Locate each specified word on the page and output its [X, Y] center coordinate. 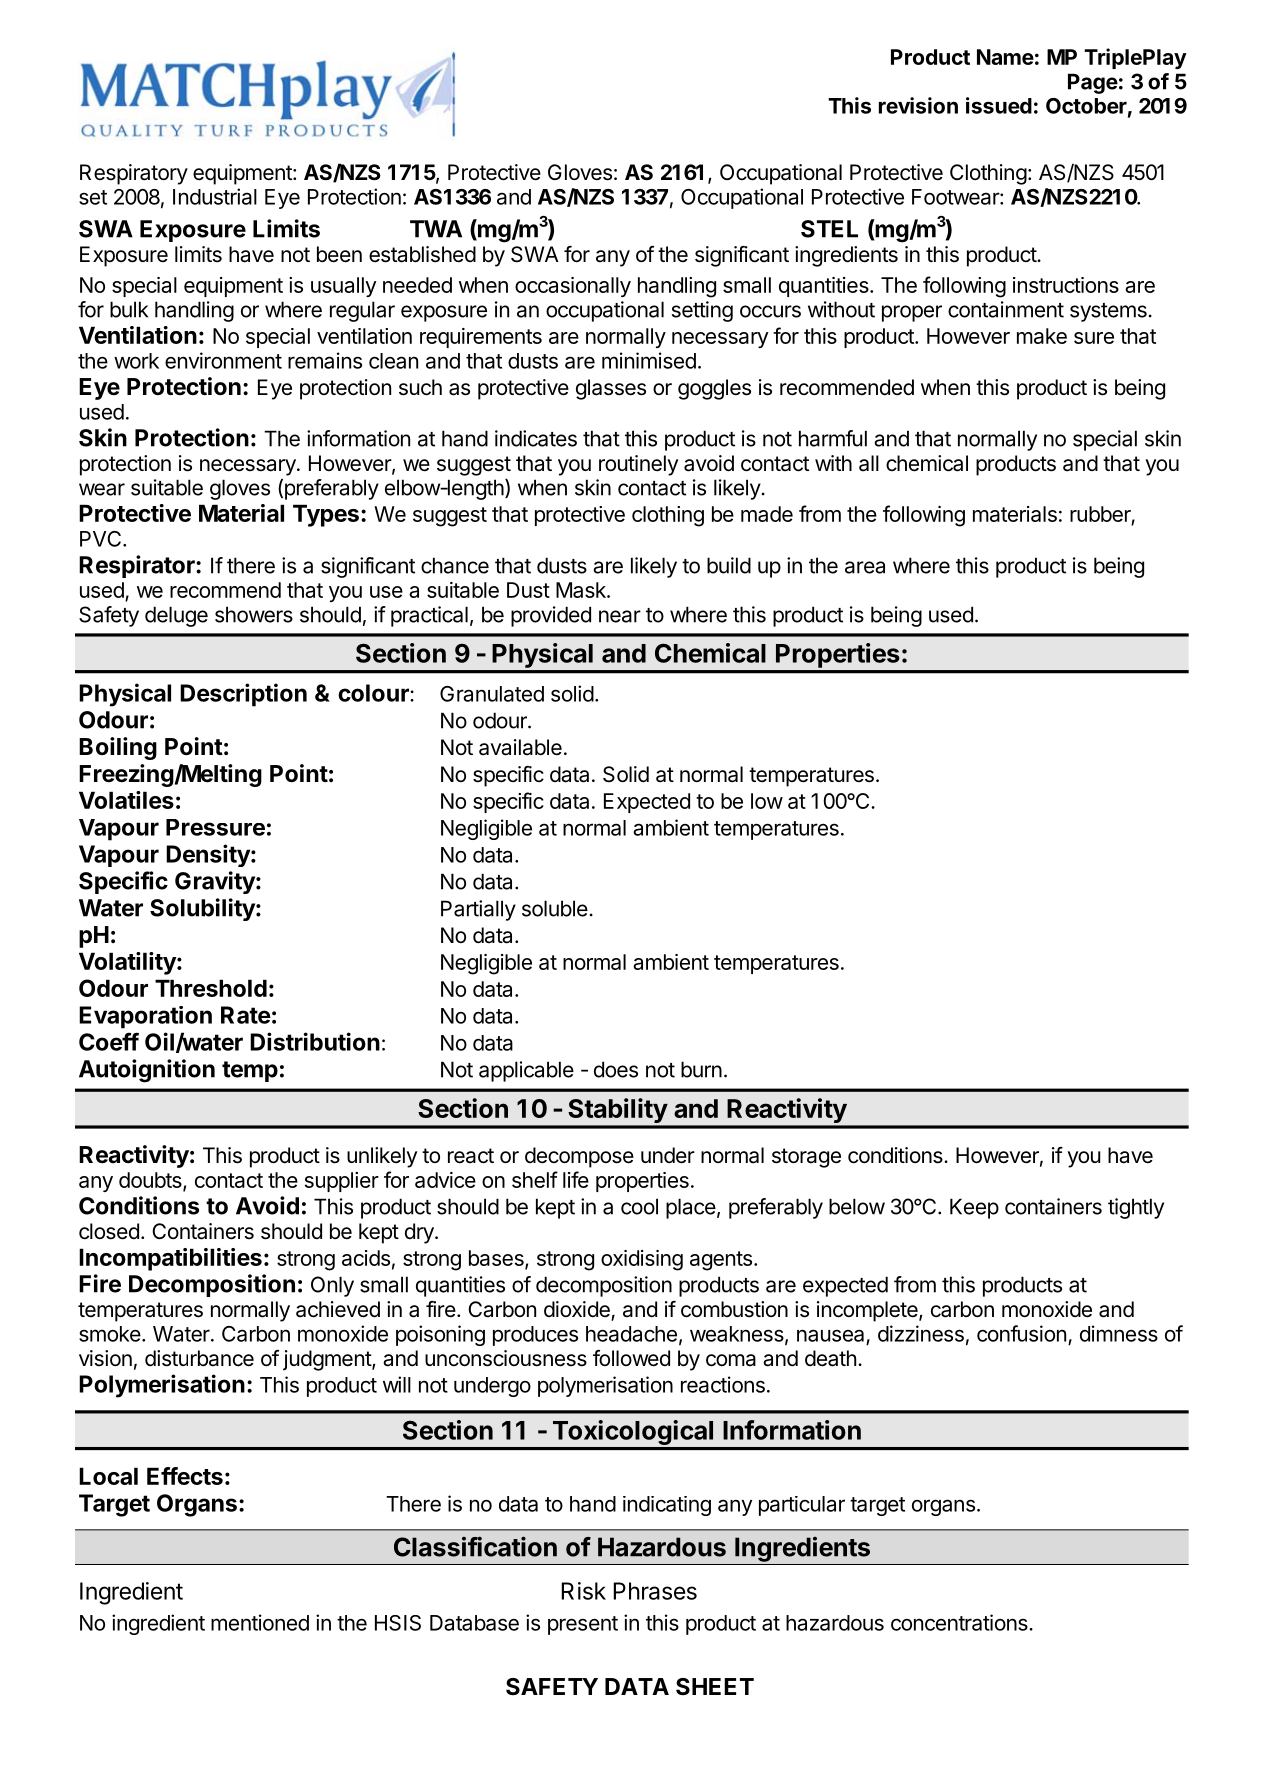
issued [999, 105]
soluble [555, 908]
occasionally [573, 287]
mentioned [260, 1622]
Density [209, 855]
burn [701, 1069]
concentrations [960, 1622]
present [583, 1625]
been [339, 254]
